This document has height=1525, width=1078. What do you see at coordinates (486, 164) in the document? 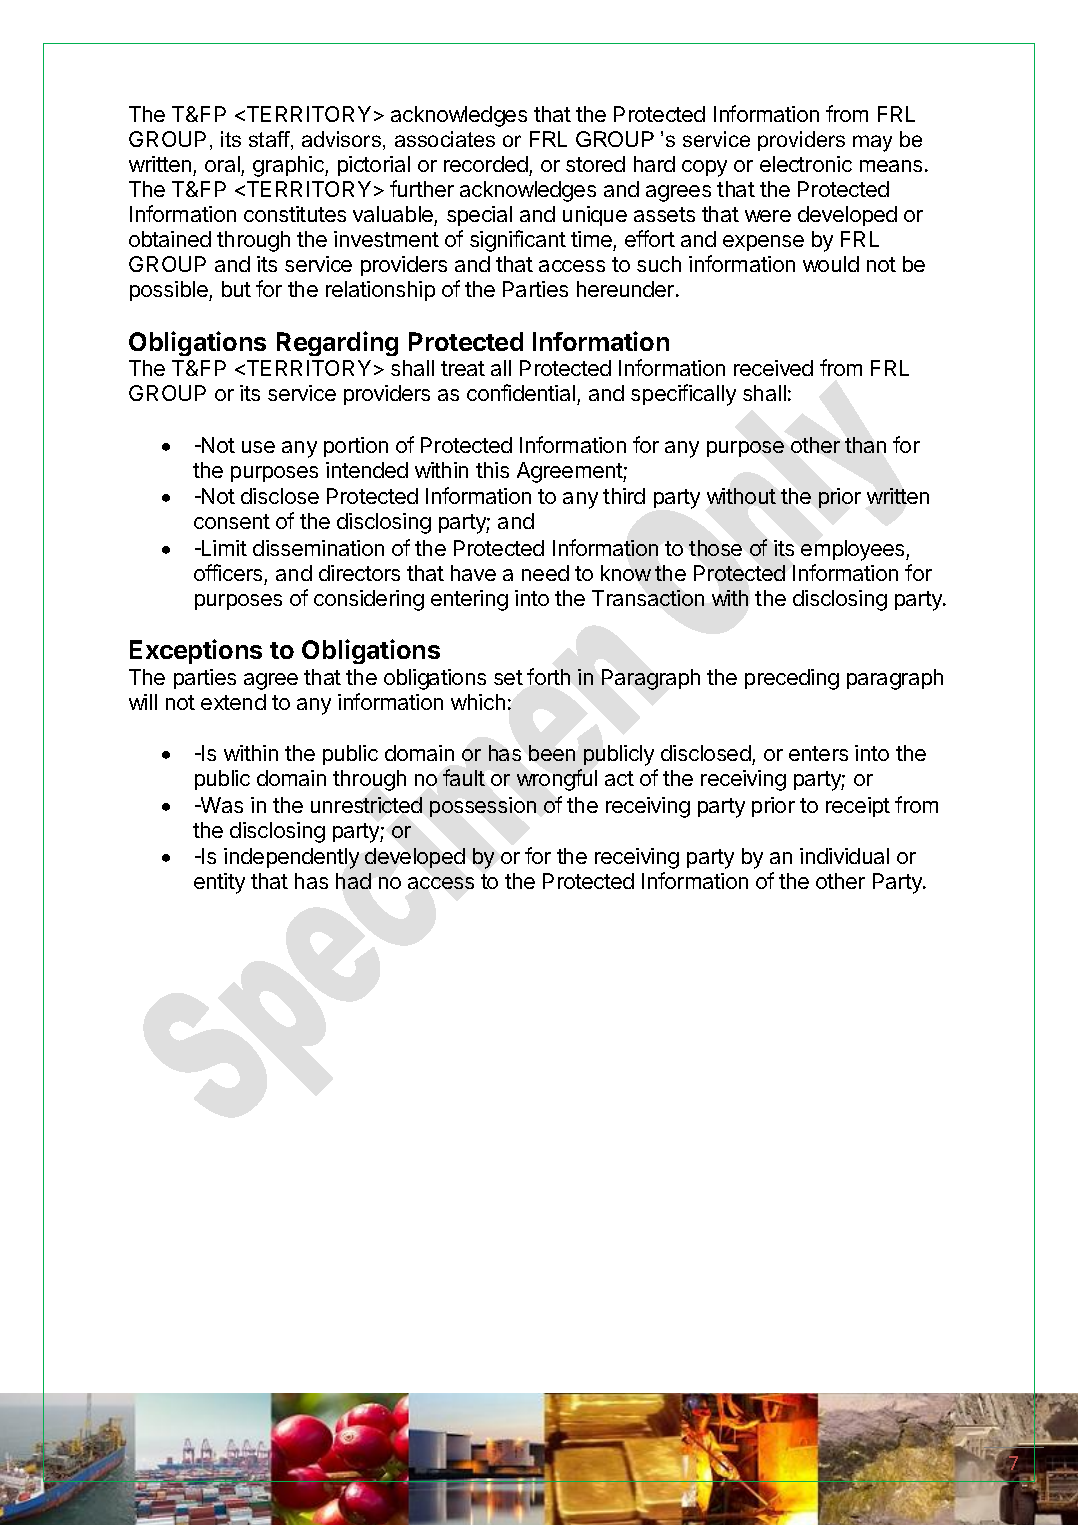
I see `recorded` at bounding box center [486, 164].
